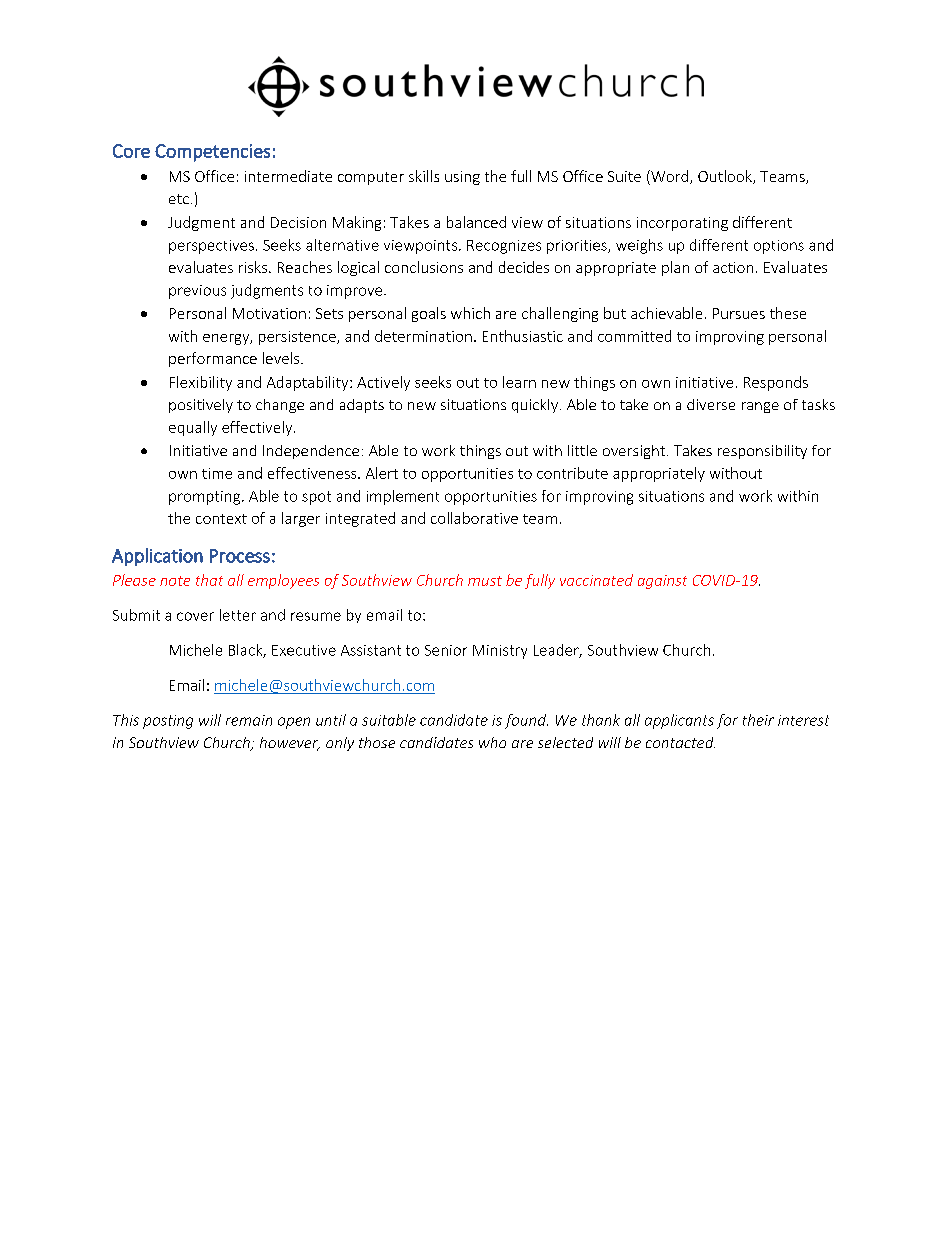 The height and width of the page is (1233, 952). Describe the element at coordinates (726, 177) in the page. I see `Outlook` at that location.
